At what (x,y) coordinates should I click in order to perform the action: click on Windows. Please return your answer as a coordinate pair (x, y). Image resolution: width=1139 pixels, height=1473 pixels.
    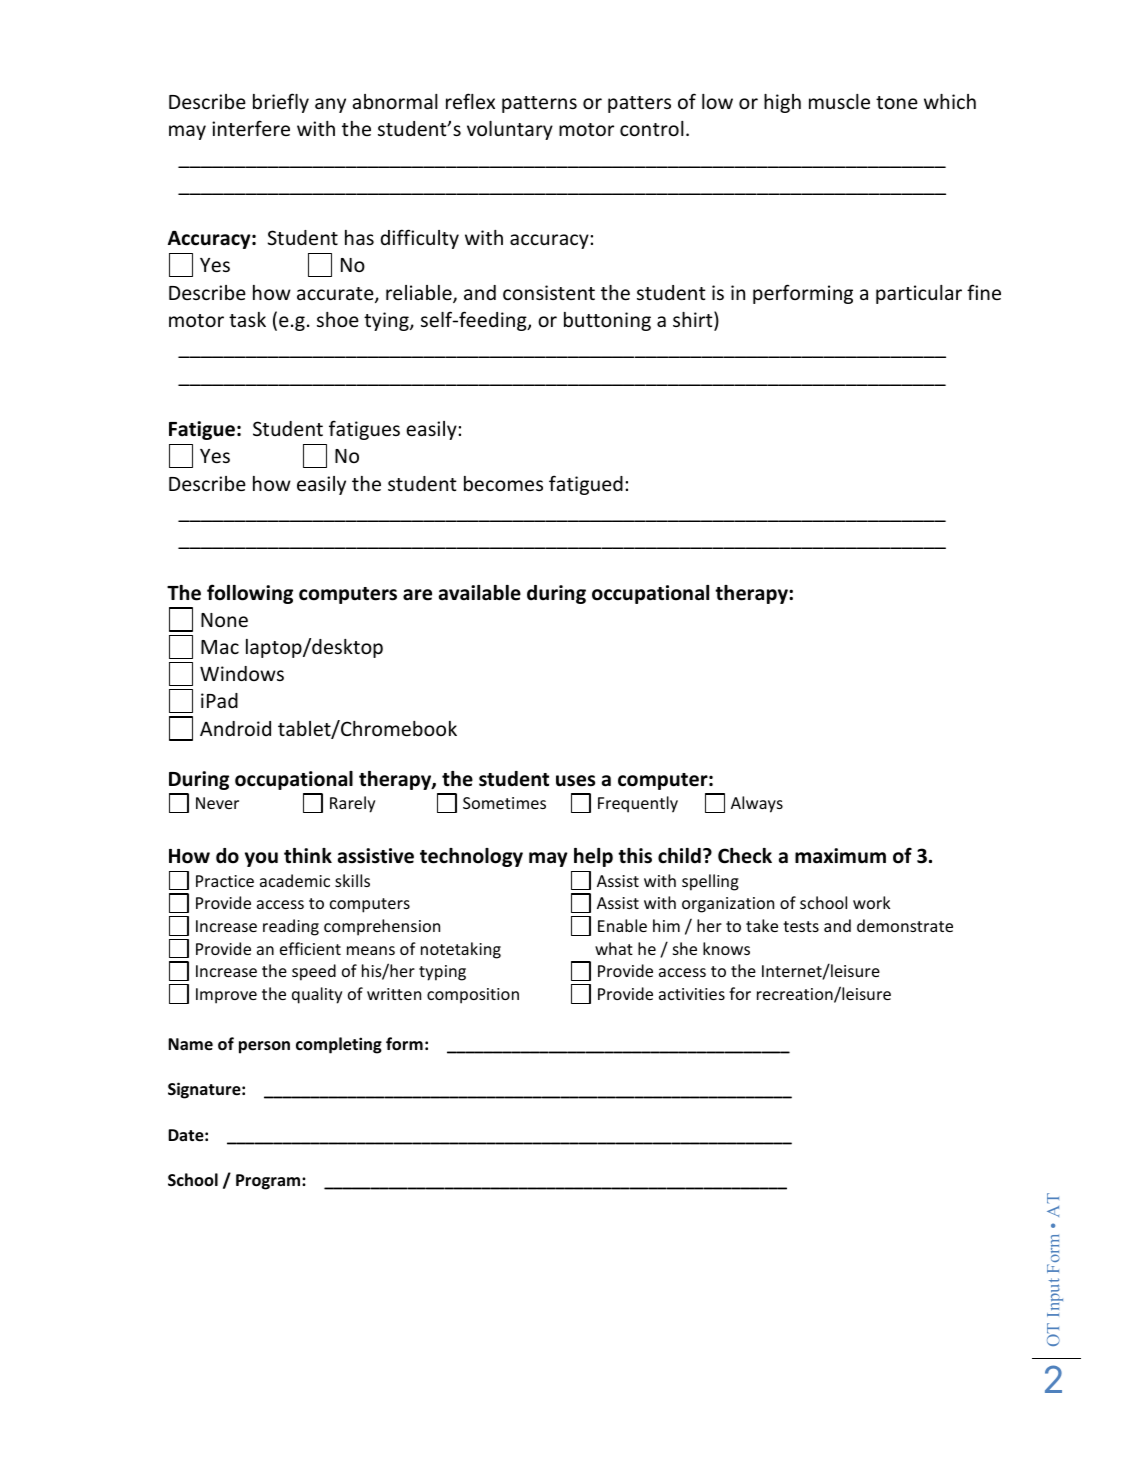
    Looking at the image, I should click on (242, 673).
